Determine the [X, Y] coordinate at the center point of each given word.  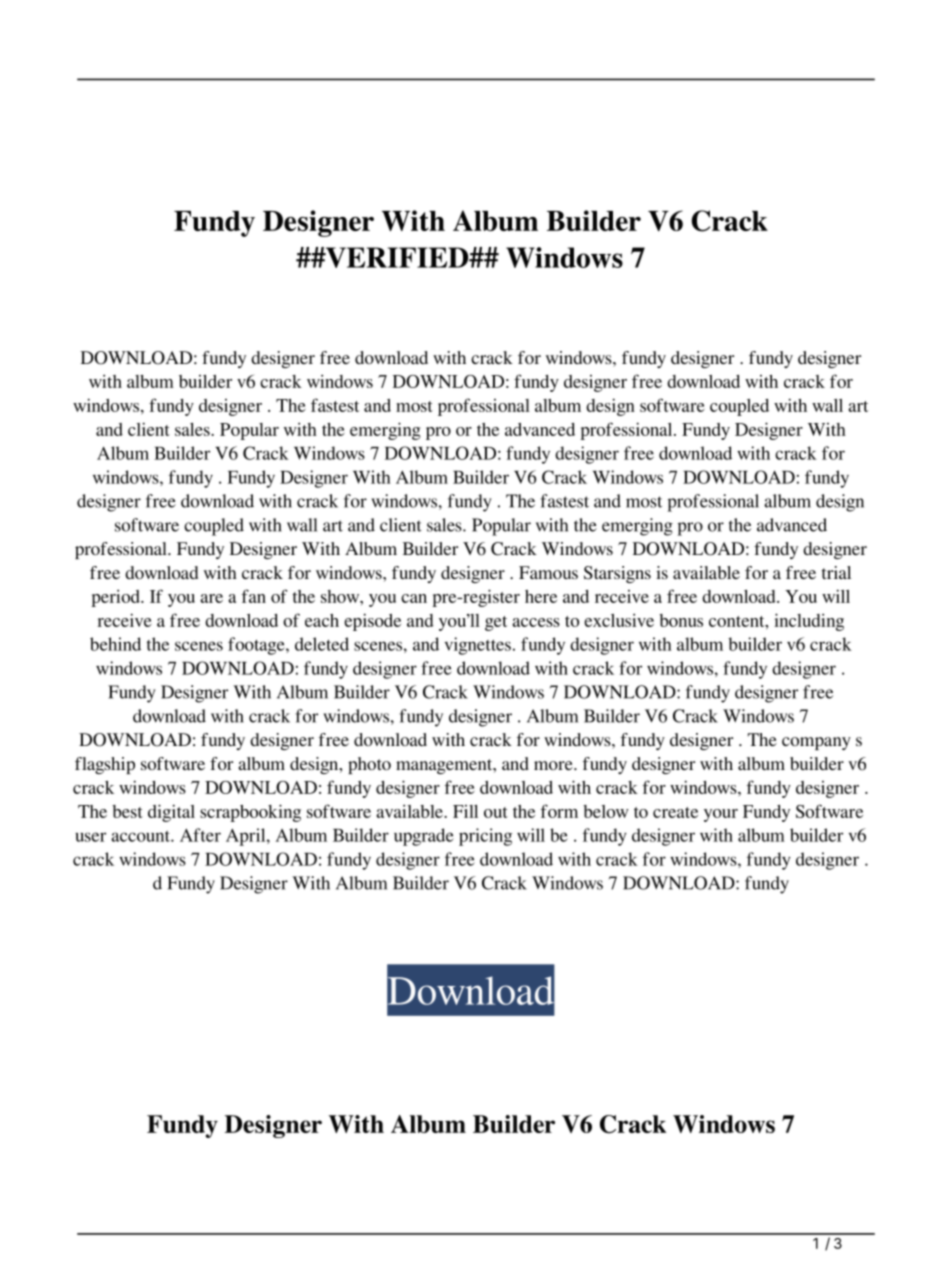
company [816, 743]
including [809, 622]
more [554, 765]
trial [836, 572]
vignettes [478, 646]
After [200, 835]
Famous [548, 572]
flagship [105, 765]
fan [254, 596]
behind [115, 644]
